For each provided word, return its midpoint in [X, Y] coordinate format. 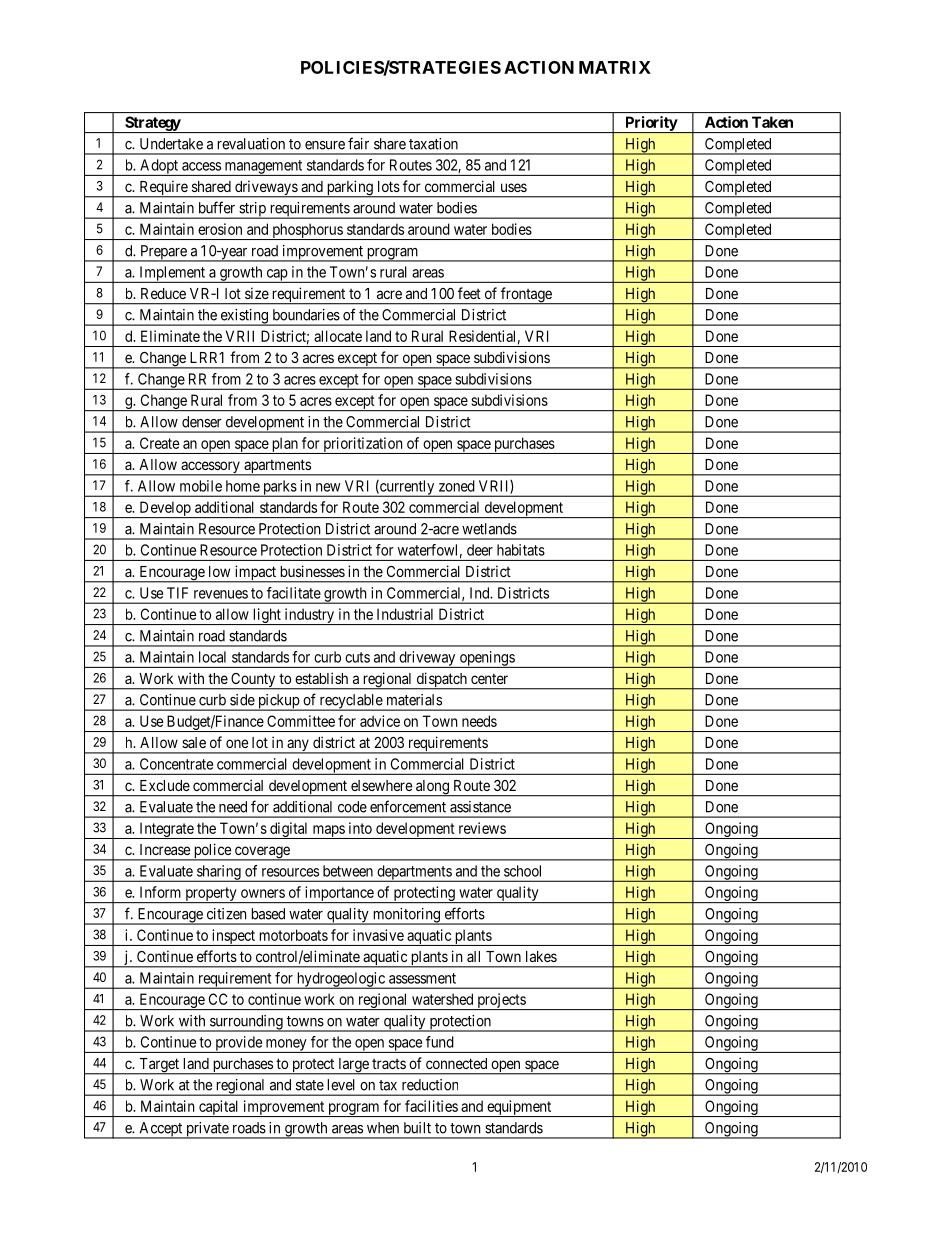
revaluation [251, 144]
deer [480, 550]
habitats [521, 550]
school [522, 871]
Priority [651, 124]
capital [219, 1108]
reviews [482, 828]
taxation [433, 144]
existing [244, 317]
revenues [221, 594]
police [212, 852]
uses [514, 187]
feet [469, 293]
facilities [431, 1106]
